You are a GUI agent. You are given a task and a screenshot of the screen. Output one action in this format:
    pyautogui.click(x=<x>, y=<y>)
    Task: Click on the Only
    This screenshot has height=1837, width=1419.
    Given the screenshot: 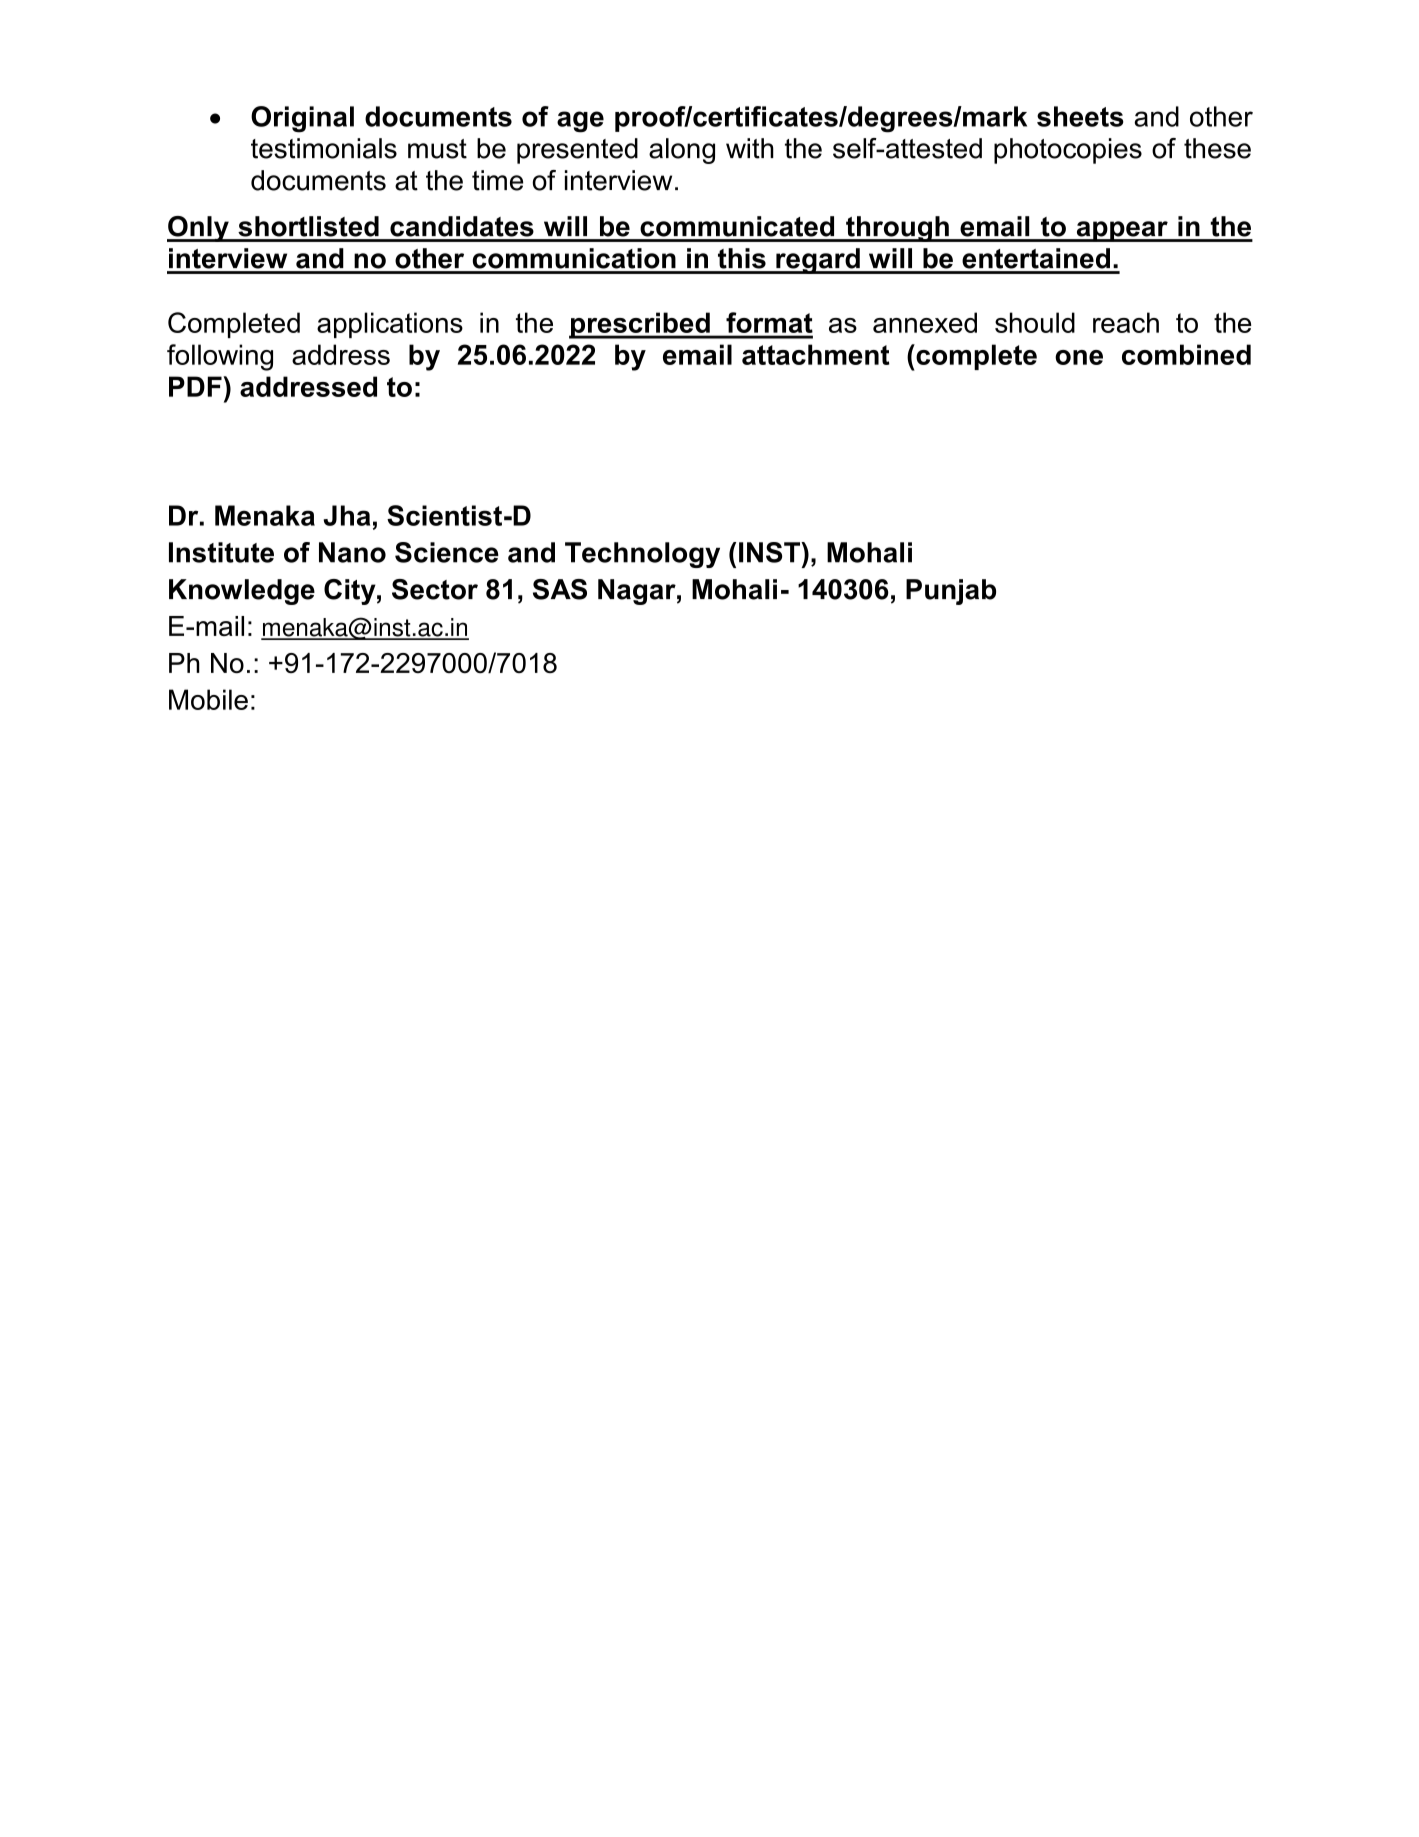 What is the action you would take?
    pyautogui.click(x=199, y=229)
